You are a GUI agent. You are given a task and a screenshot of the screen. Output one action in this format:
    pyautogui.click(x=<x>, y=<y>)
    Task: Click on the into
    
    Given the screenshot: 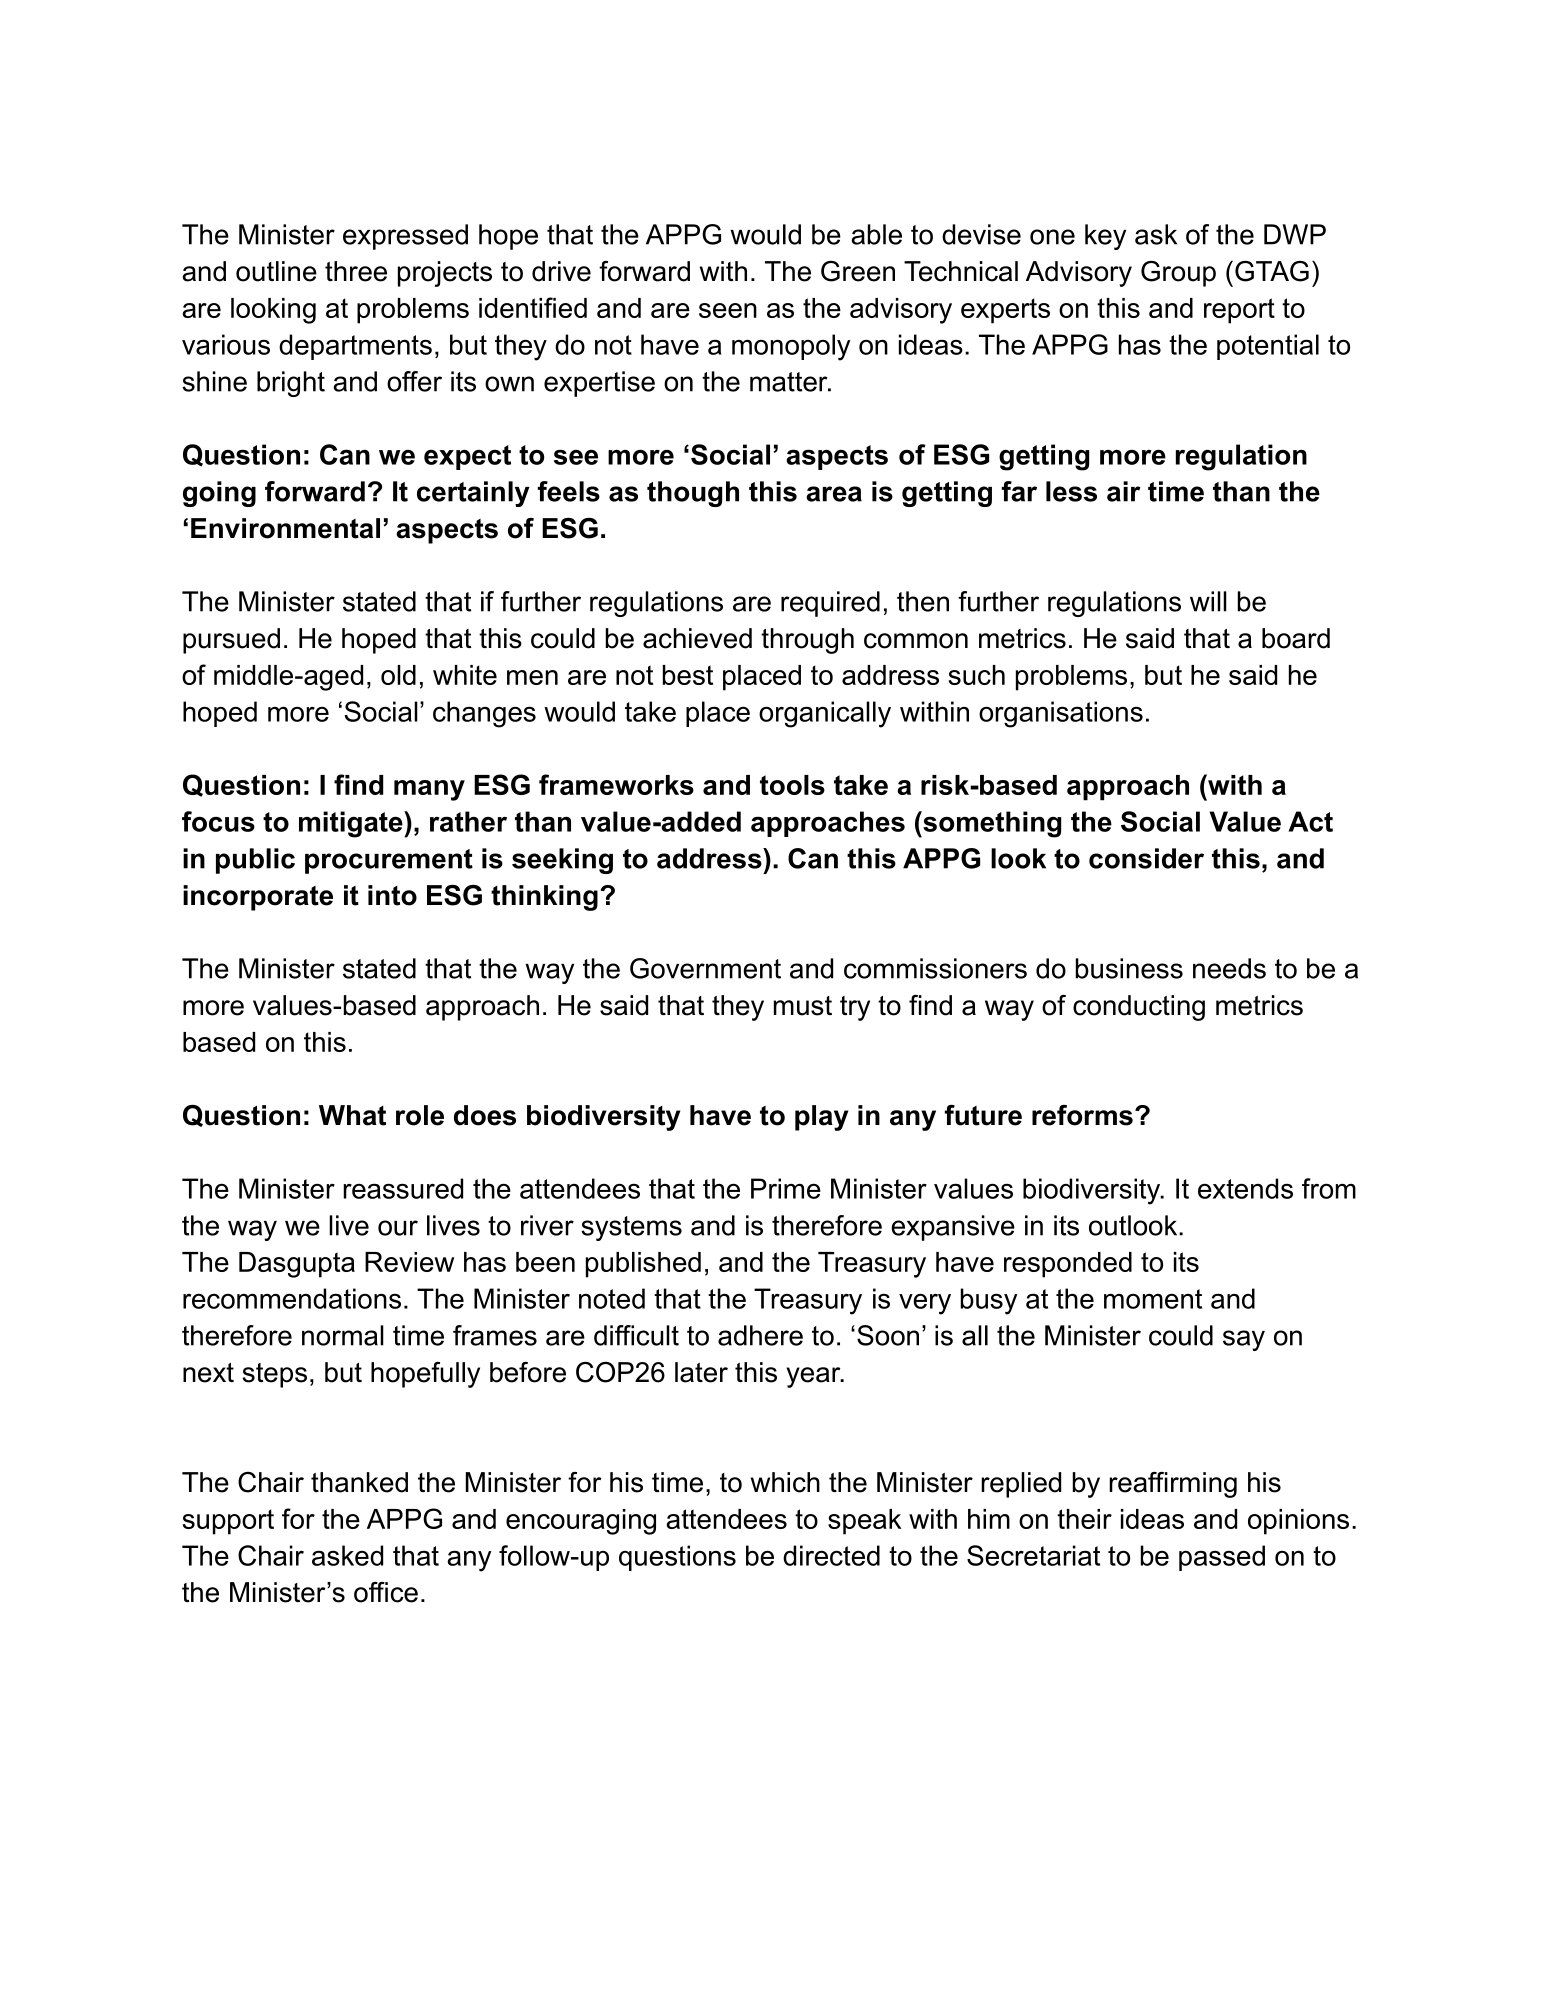 What is the action you would take?
    pyautogui.click(x=392, y=895)
